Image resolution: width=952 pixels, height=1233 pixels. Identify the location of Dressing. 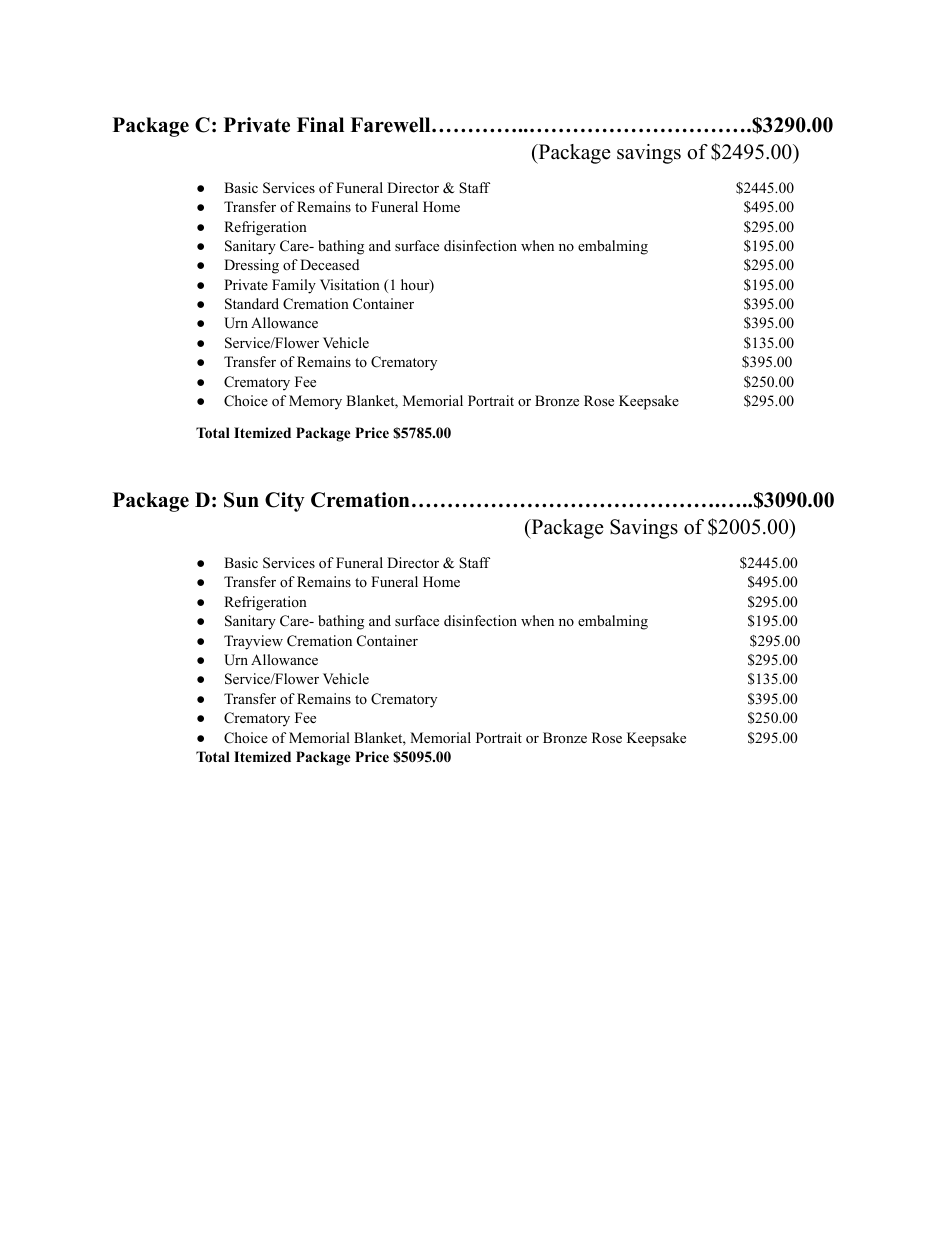
(251, 266).
